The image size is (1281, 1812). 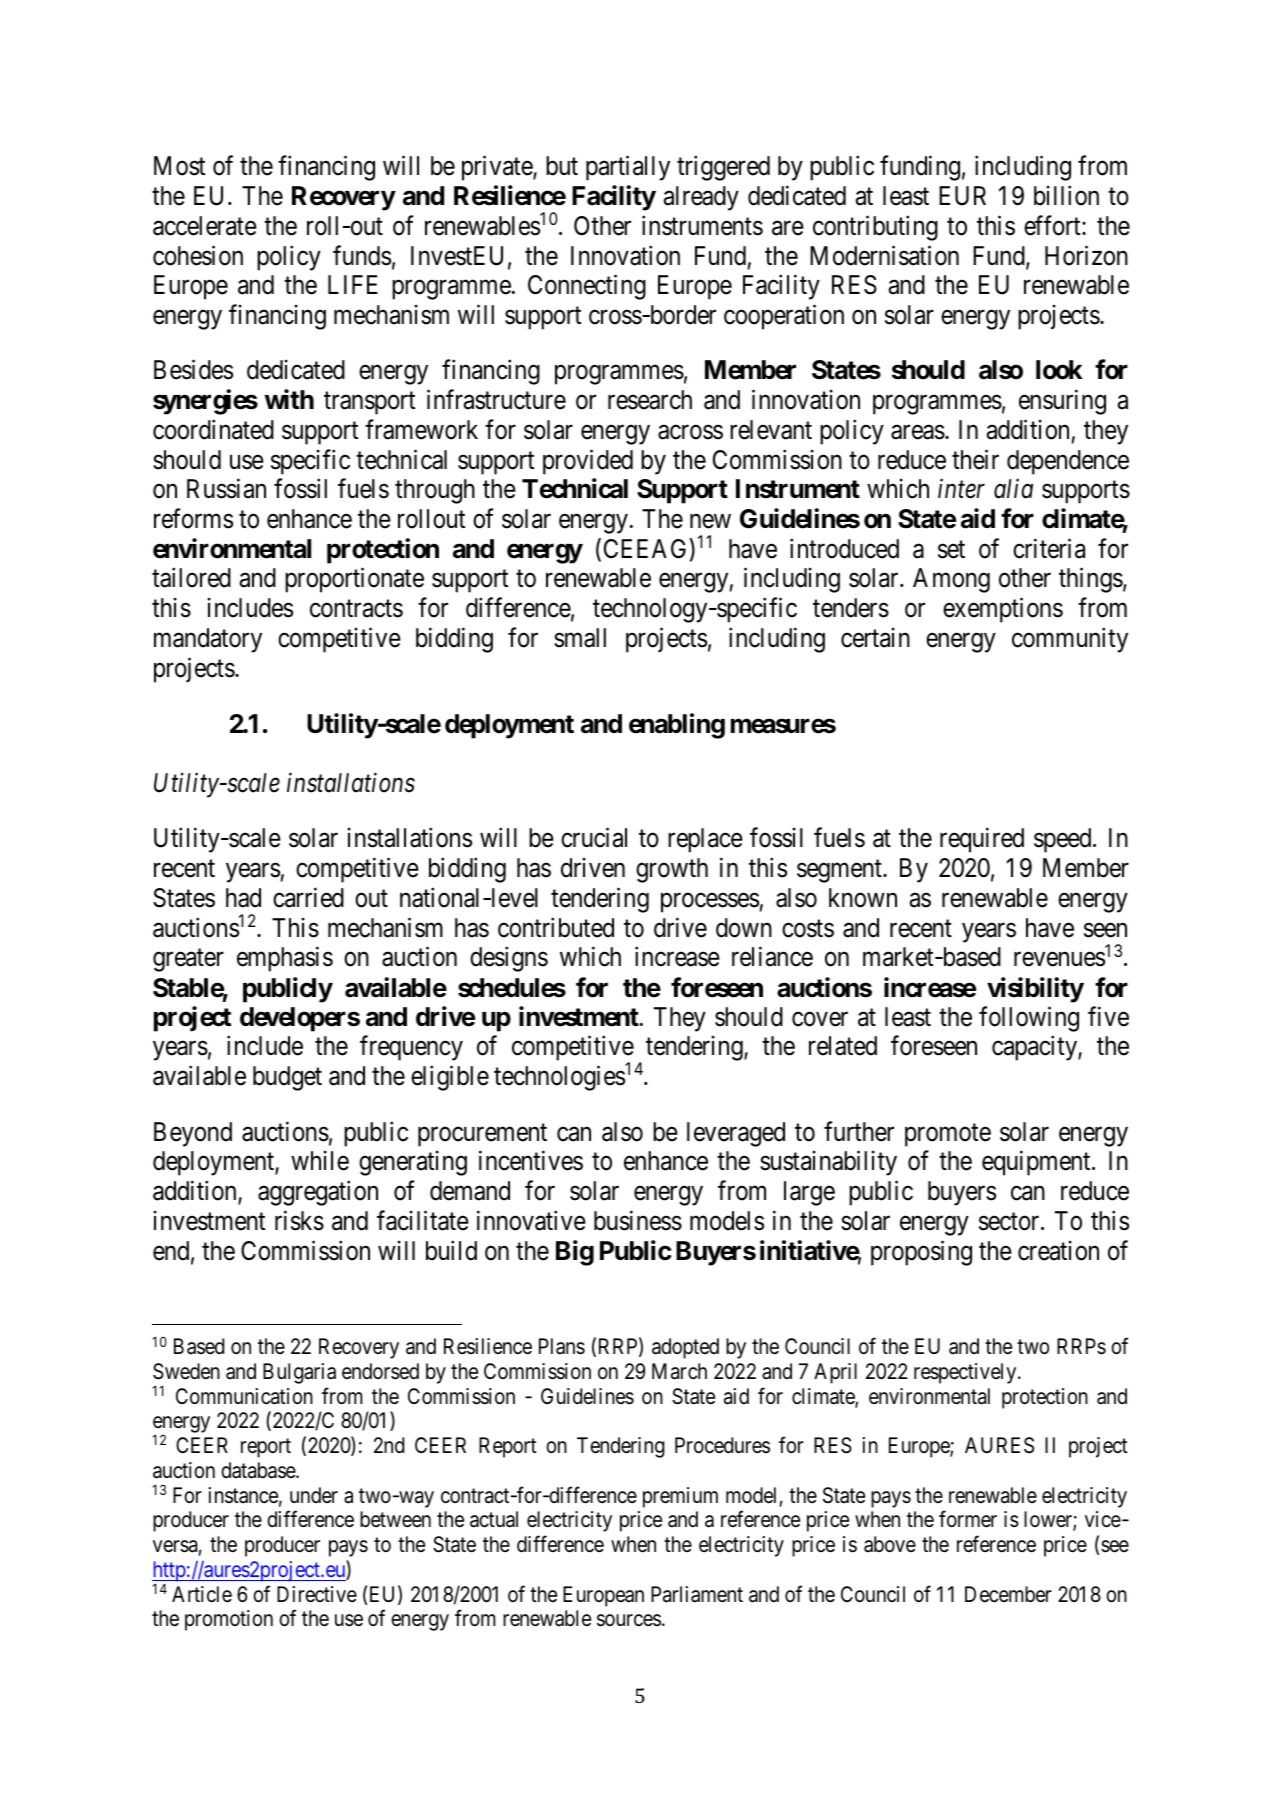 I want to click on provided, so click(x=588, y=462).
